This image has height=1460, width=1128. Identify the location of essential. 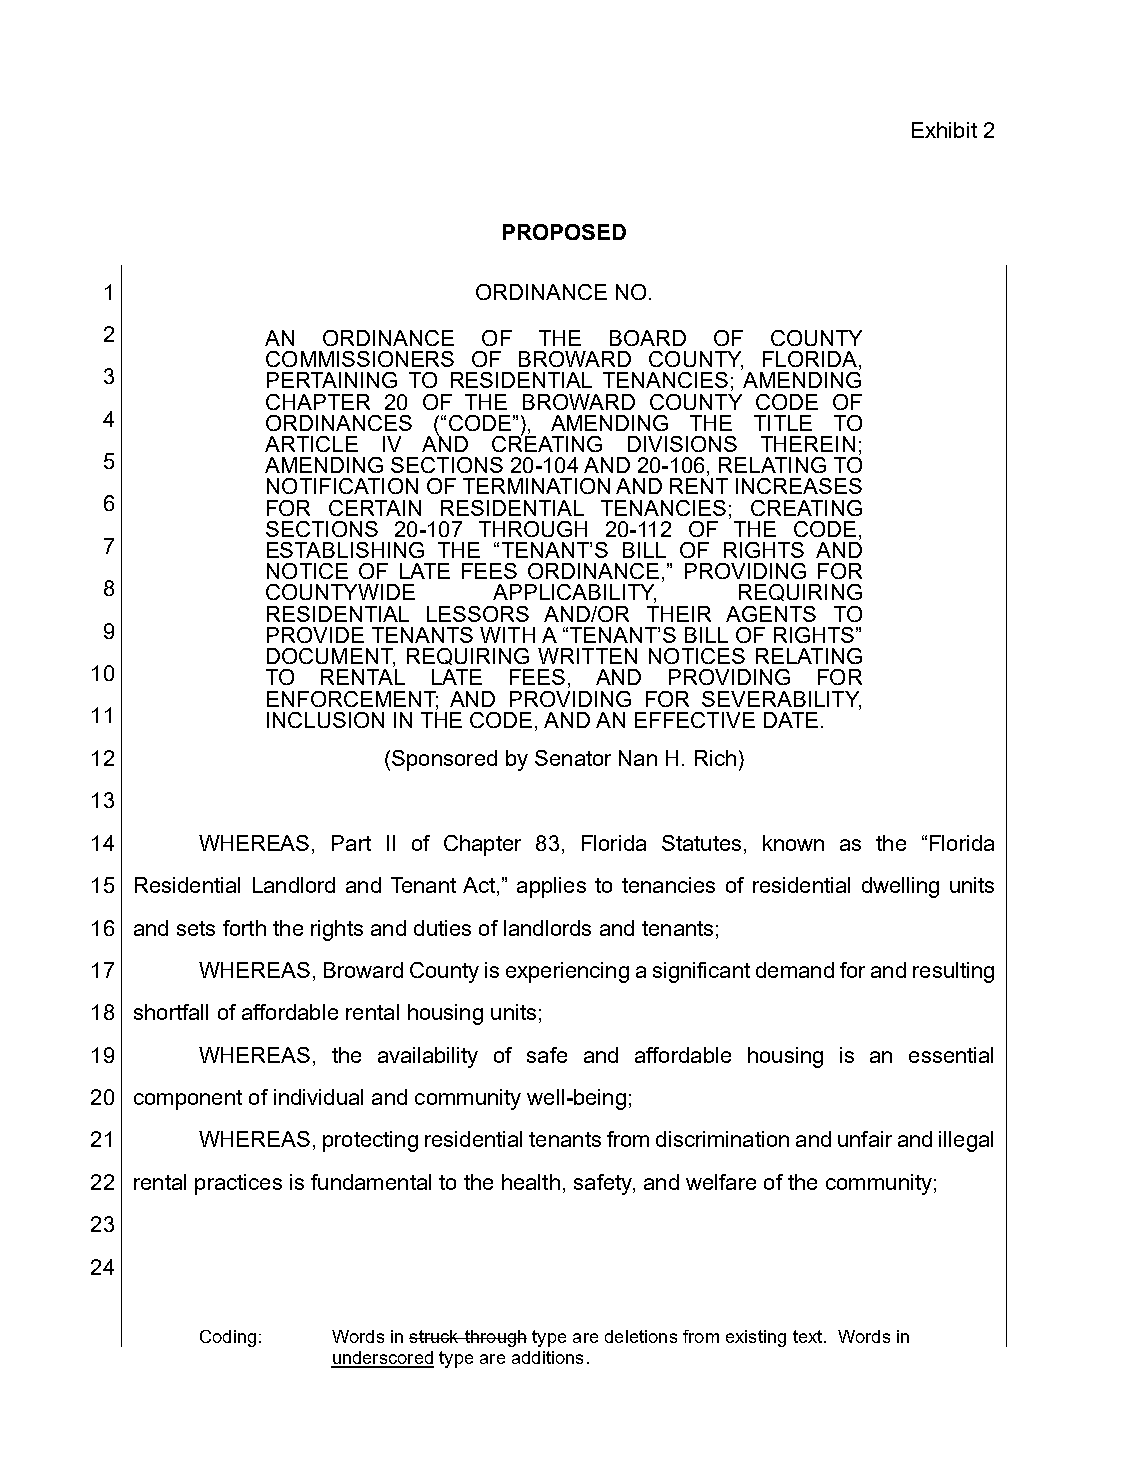
(951, 1055).
